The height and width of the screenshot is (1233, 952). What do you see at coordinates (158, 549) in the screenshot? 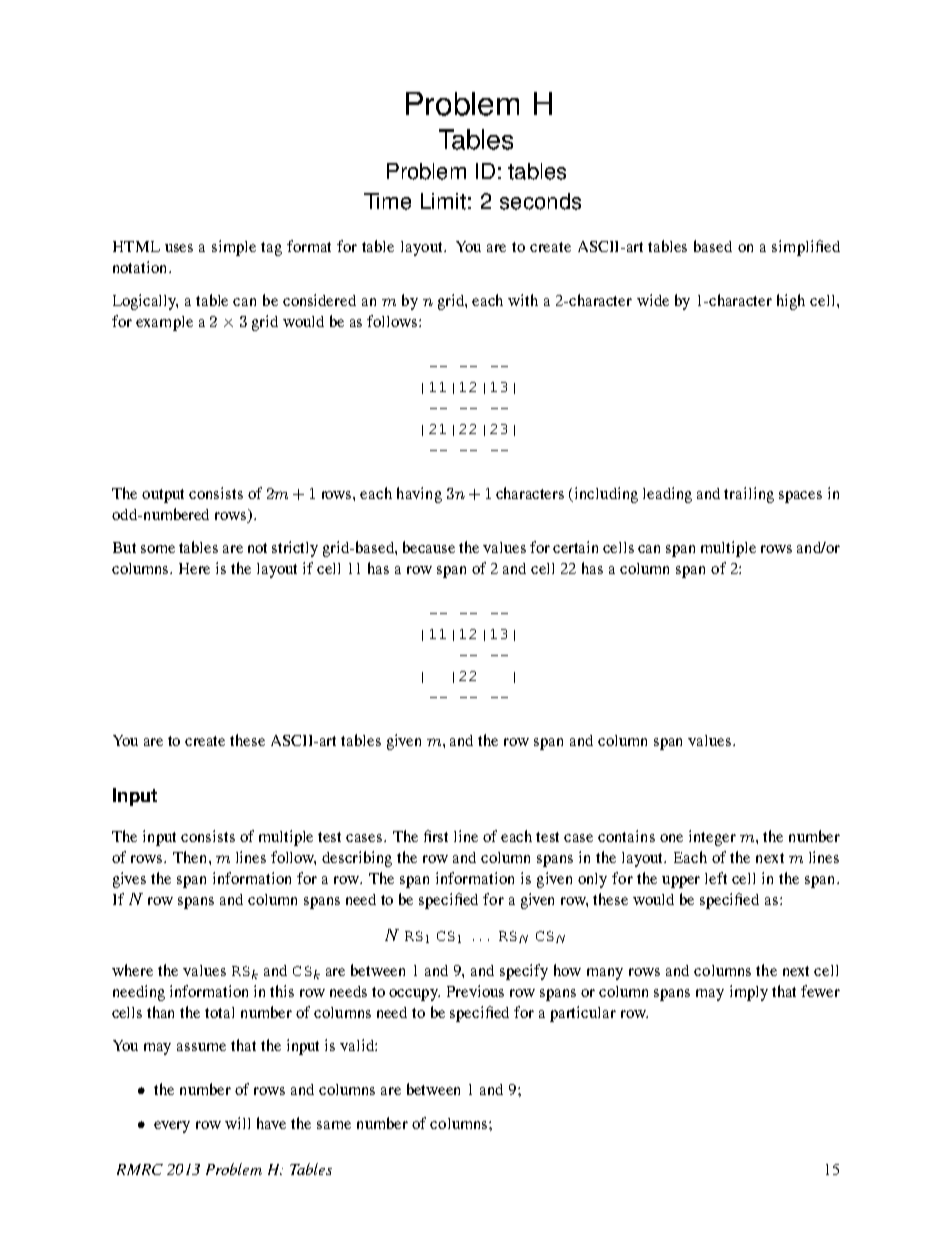
I see `some` at bounding box center [158, 549].
